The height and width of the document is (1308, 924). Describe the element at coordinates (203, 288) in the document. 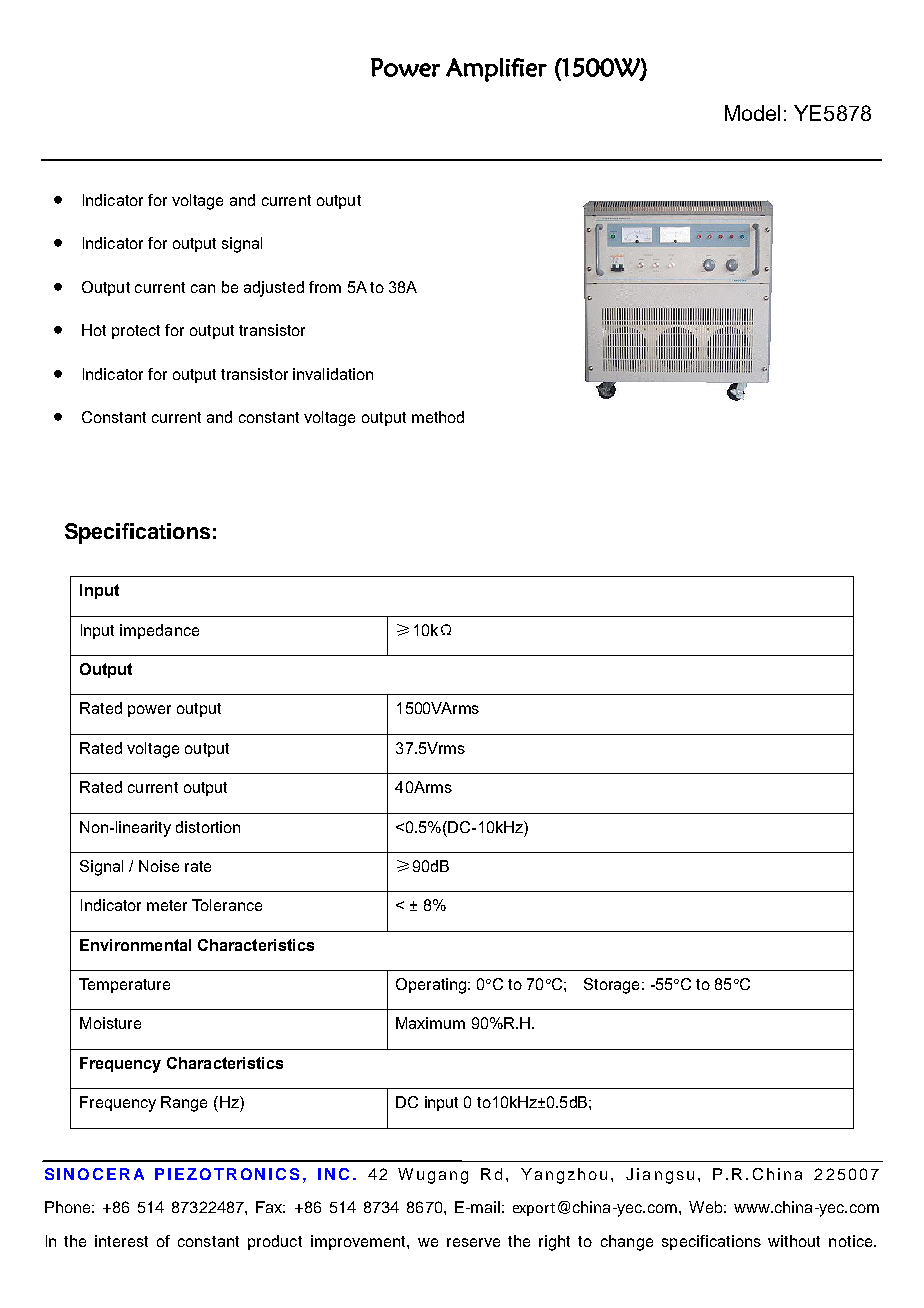

I see `can` at that location.
